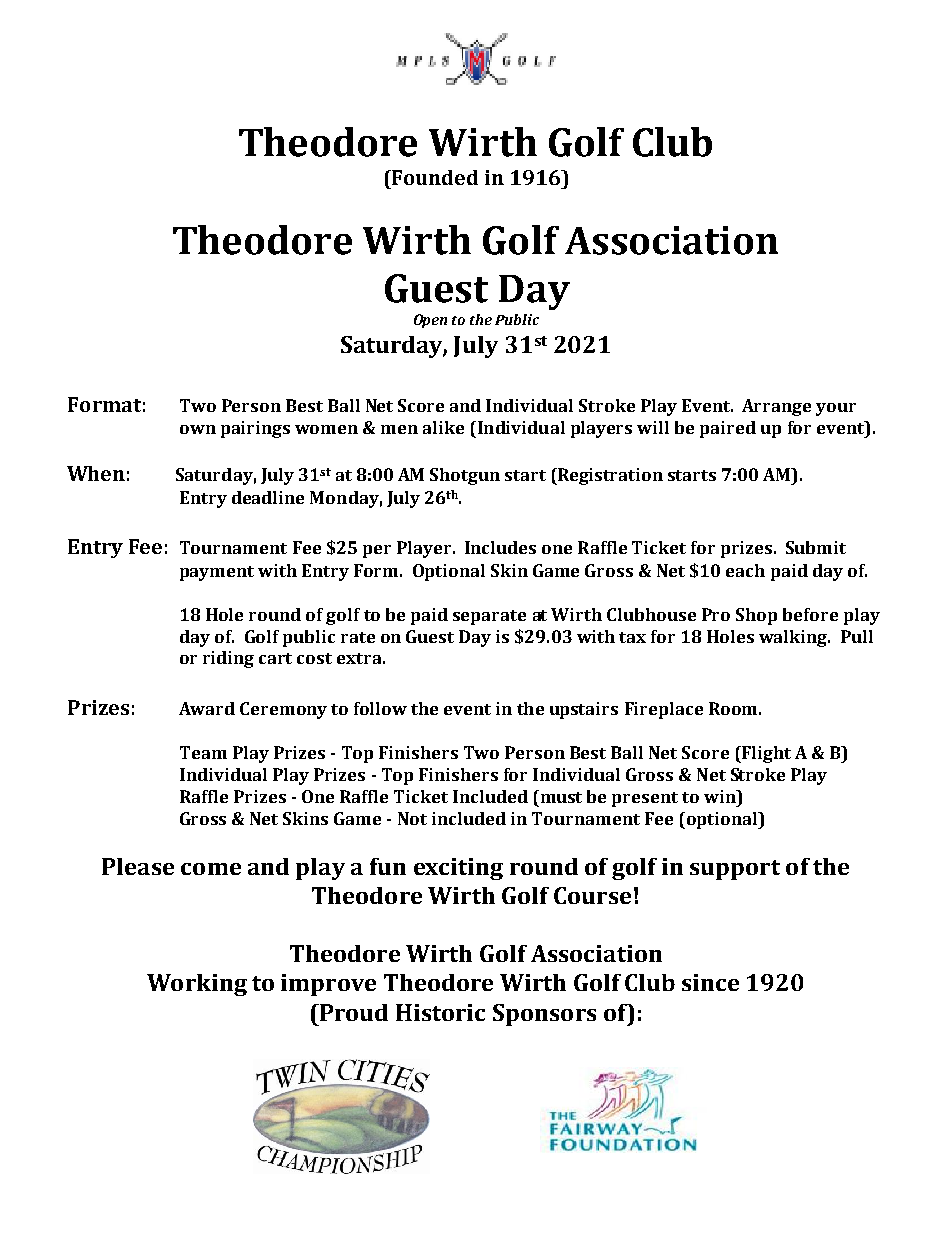  What do you see at coordinates (198, 429) in the document?
I see `own` at bounding box center [198, 429].
